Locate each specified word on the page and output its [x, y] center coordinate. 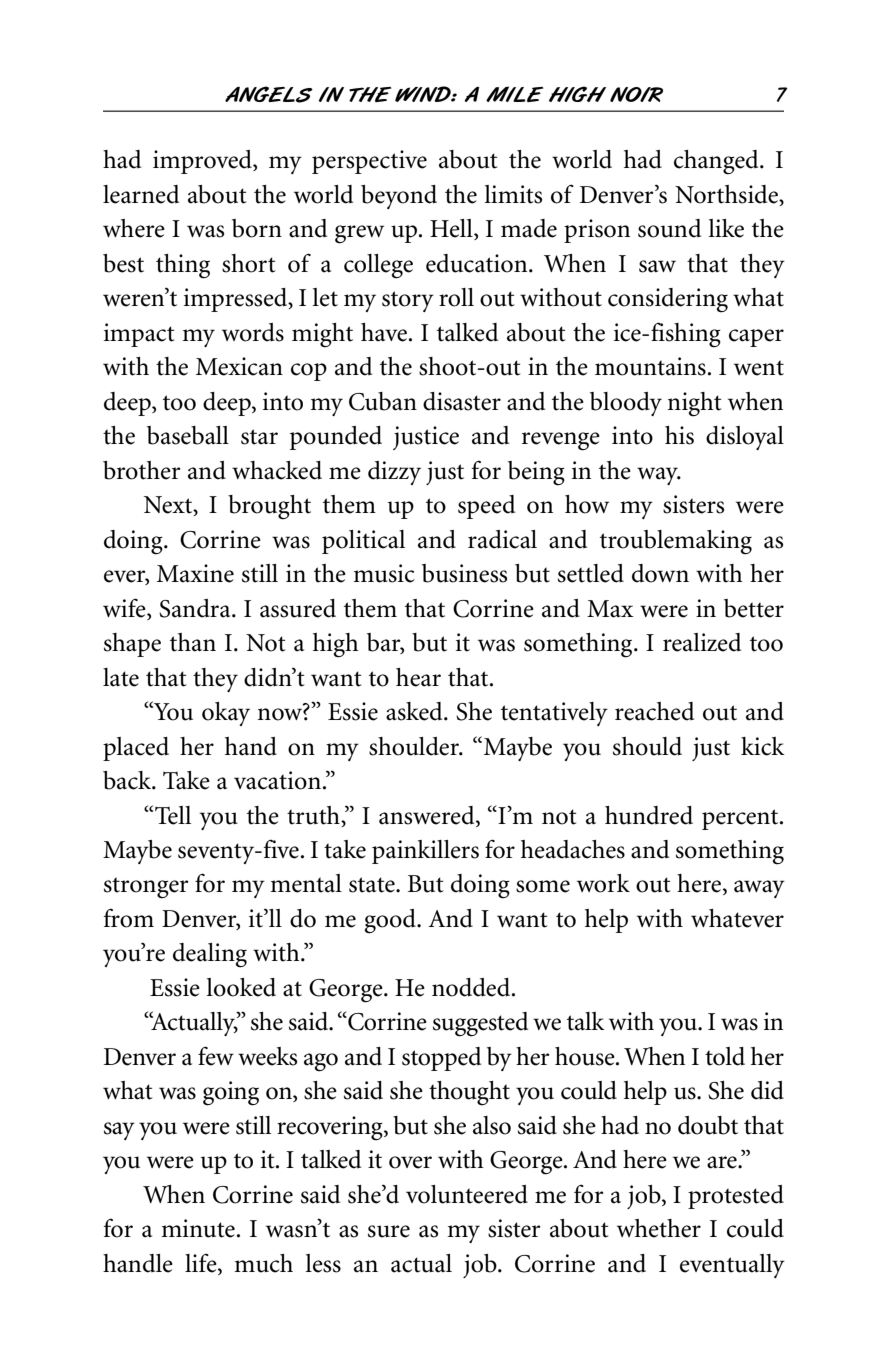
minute [198, 1228]
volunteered [467, 1194]
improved [203, 162]
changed [717, 162]
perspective [369, 162]
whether [659, 1228]
